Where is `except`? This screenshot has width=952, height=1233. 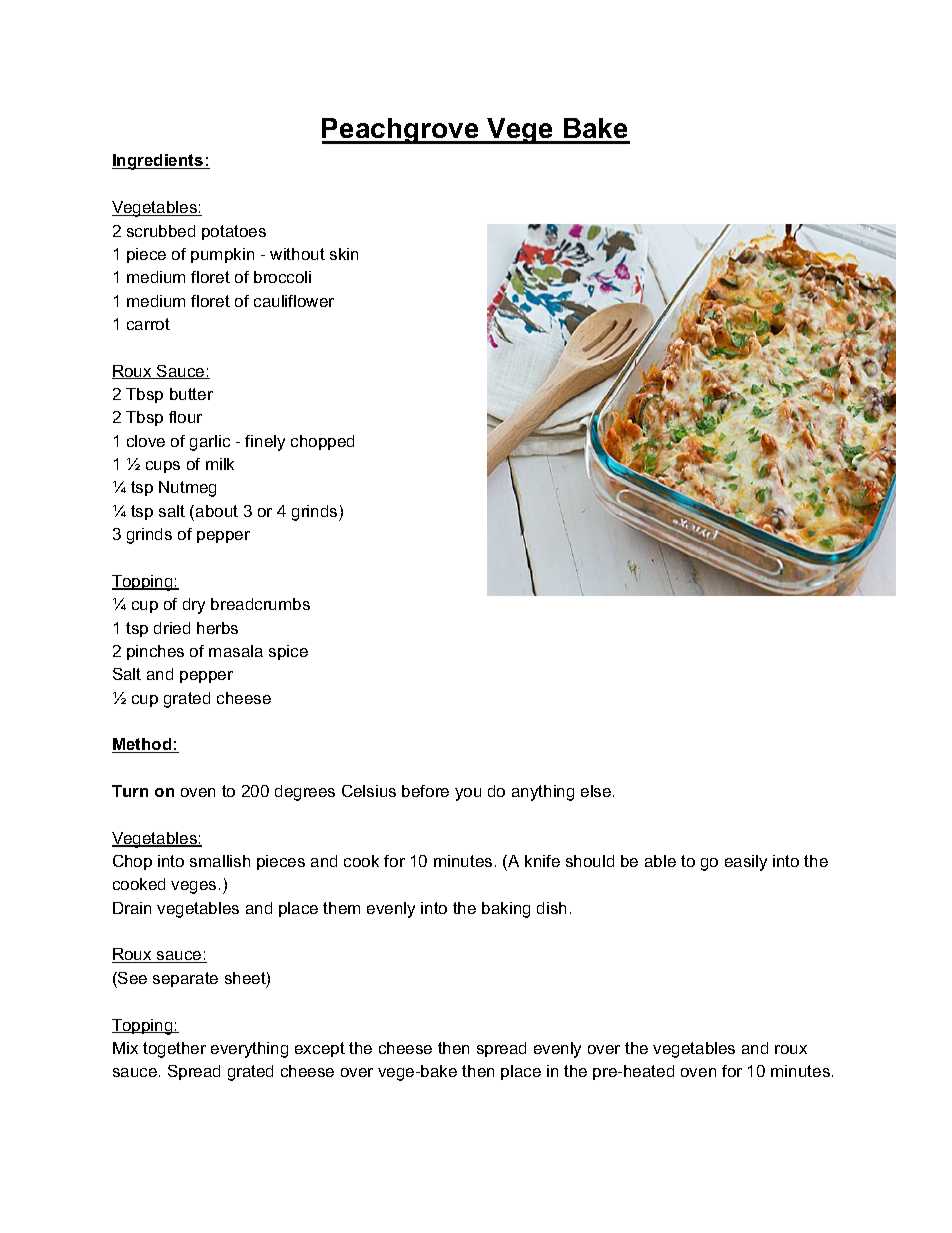
except is located at coordinates (320, 1049).
